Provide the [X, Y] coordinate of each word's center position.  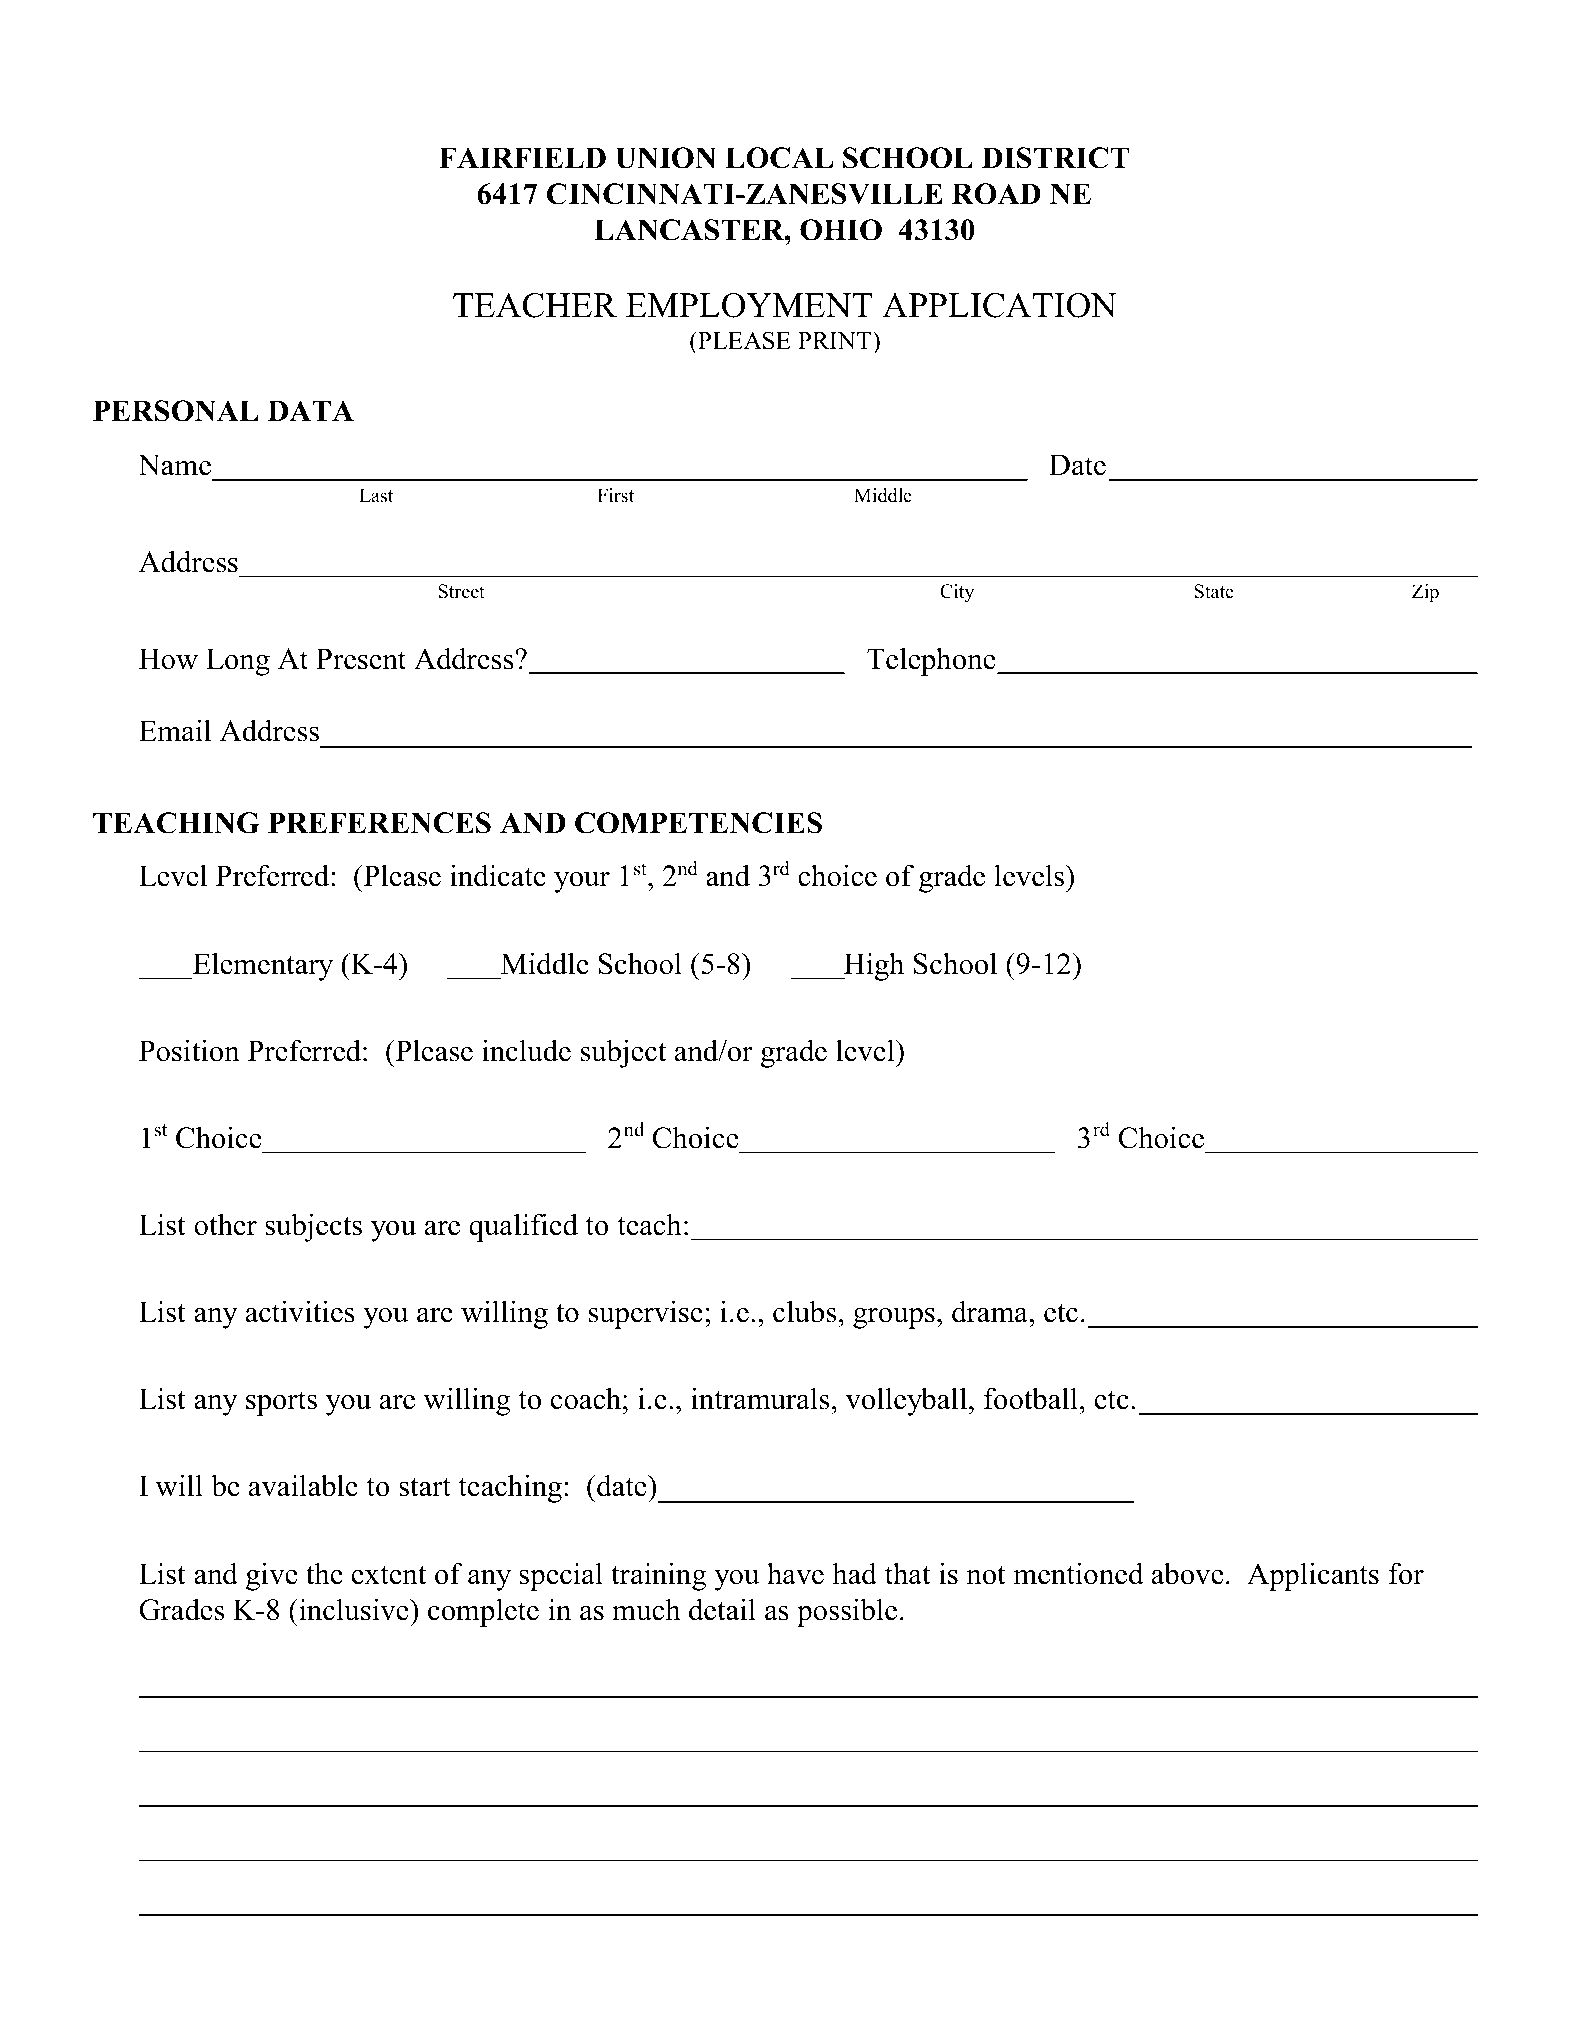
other [225, 1224]
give [271, 1576]
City [957, 593]
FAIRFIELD [522, 157]
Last [376, 495]
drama [991, 1311]
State [1214, 591]
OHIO [841, 230]
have [795, 1573]
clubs [804, 1311]
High [872, 966]
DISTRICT [1055, 158]
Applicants [1313, 1576]
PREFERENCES [379, 823]
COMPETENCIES [698, 823]
